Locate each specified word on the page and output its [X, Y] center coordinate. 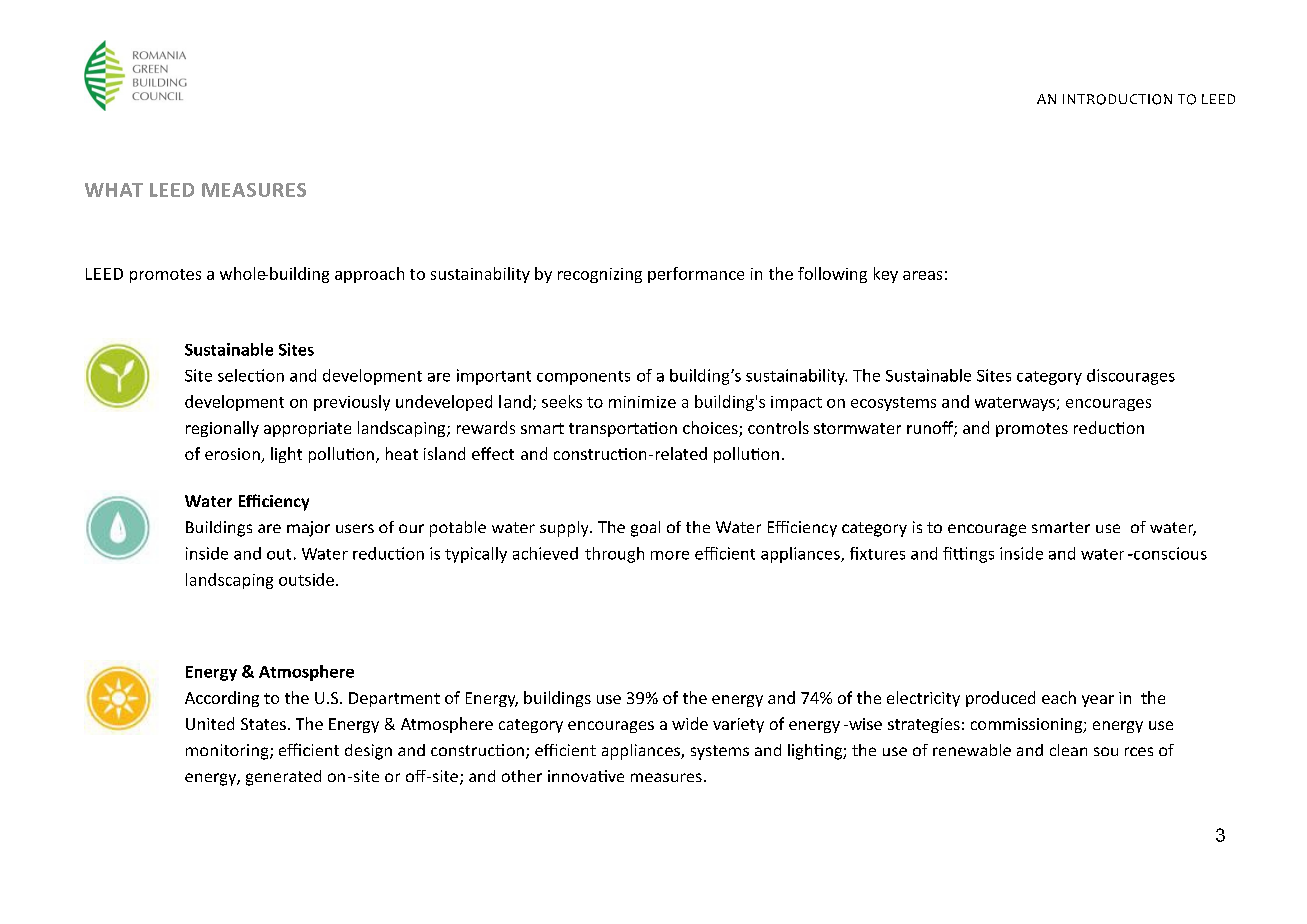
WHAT [114, 190]
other [522, 776]
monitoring [228, 752]
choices [711, 429]
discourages [1131, 377]
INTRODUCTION [1117, 99]
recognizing [600, 275]
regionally [222, 429]
